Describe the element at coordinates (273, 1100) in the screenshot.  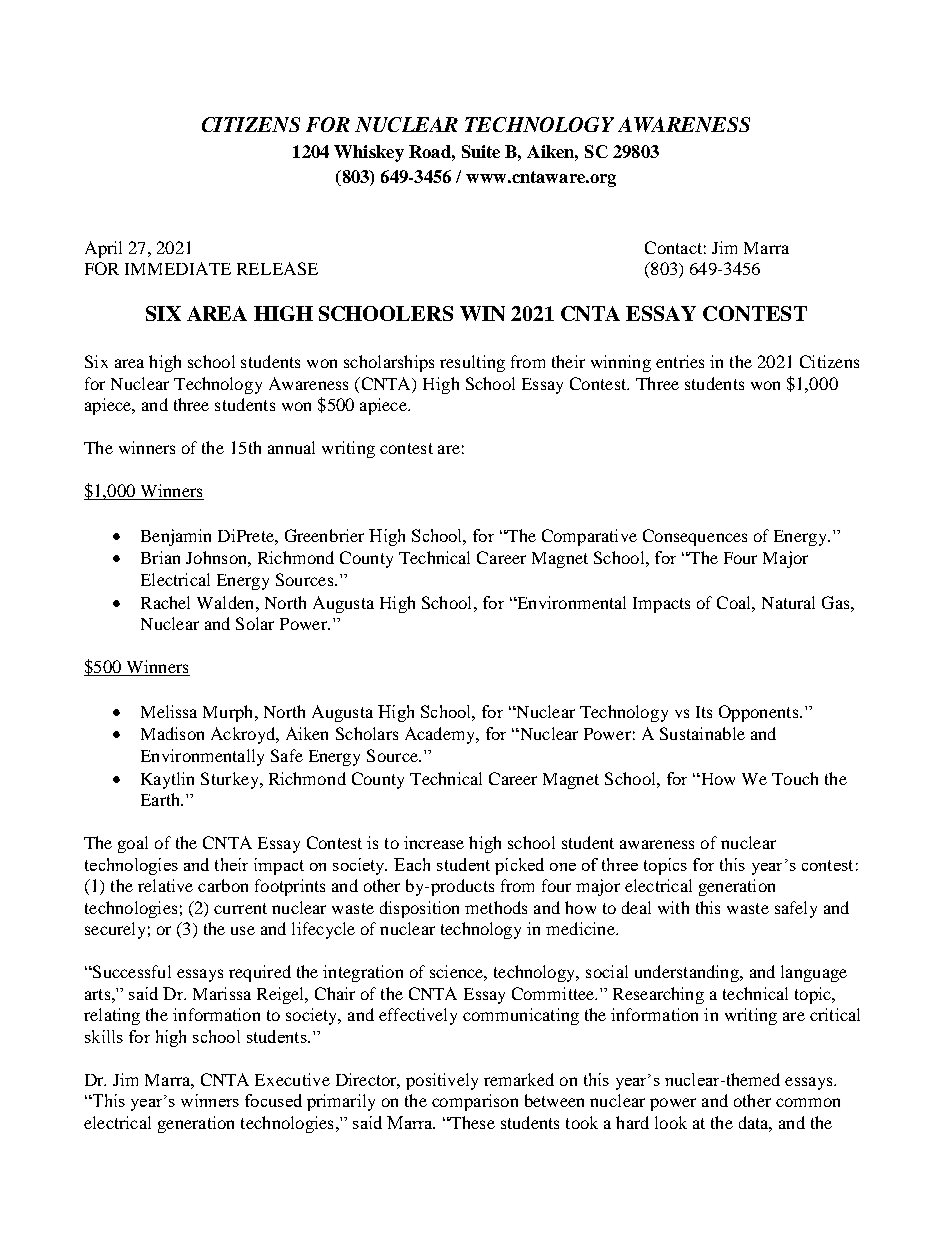
I see `focused` at that location.
